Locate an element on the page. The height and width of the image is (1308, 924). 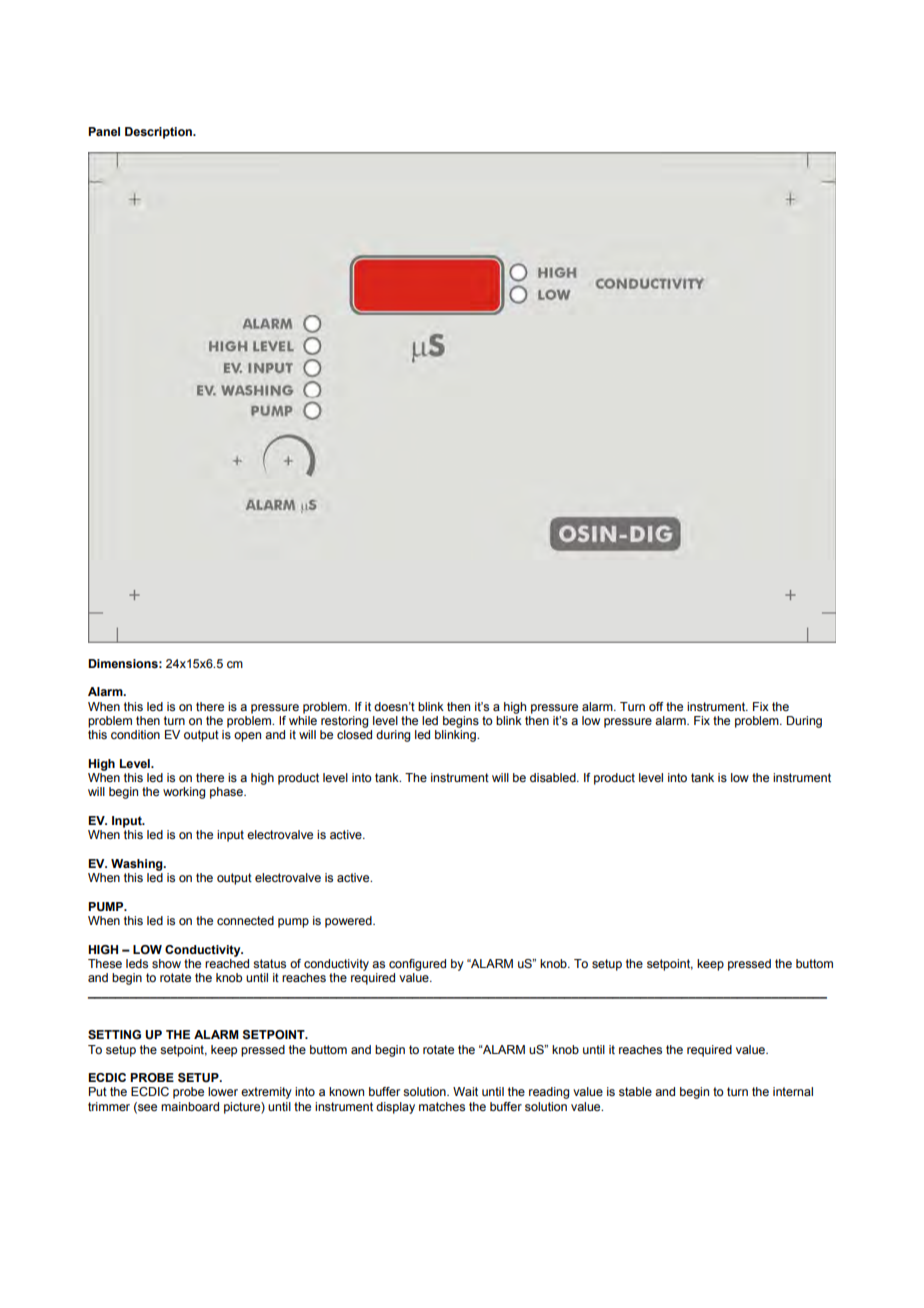
mainboard is located at coordinates (190, 1106).
